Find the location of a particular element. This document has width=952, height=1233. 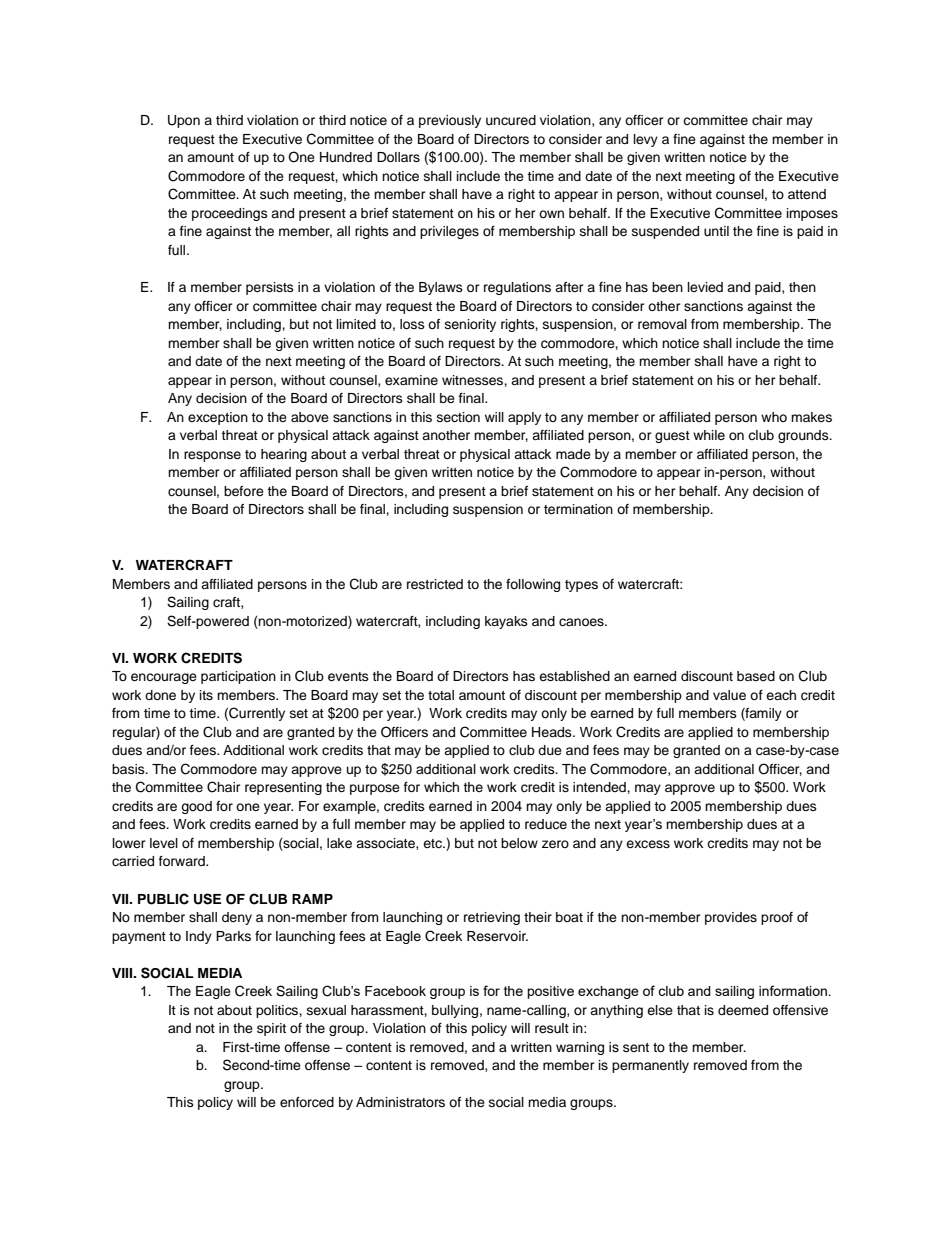

spirit is located at coordinates (271, 1029).
